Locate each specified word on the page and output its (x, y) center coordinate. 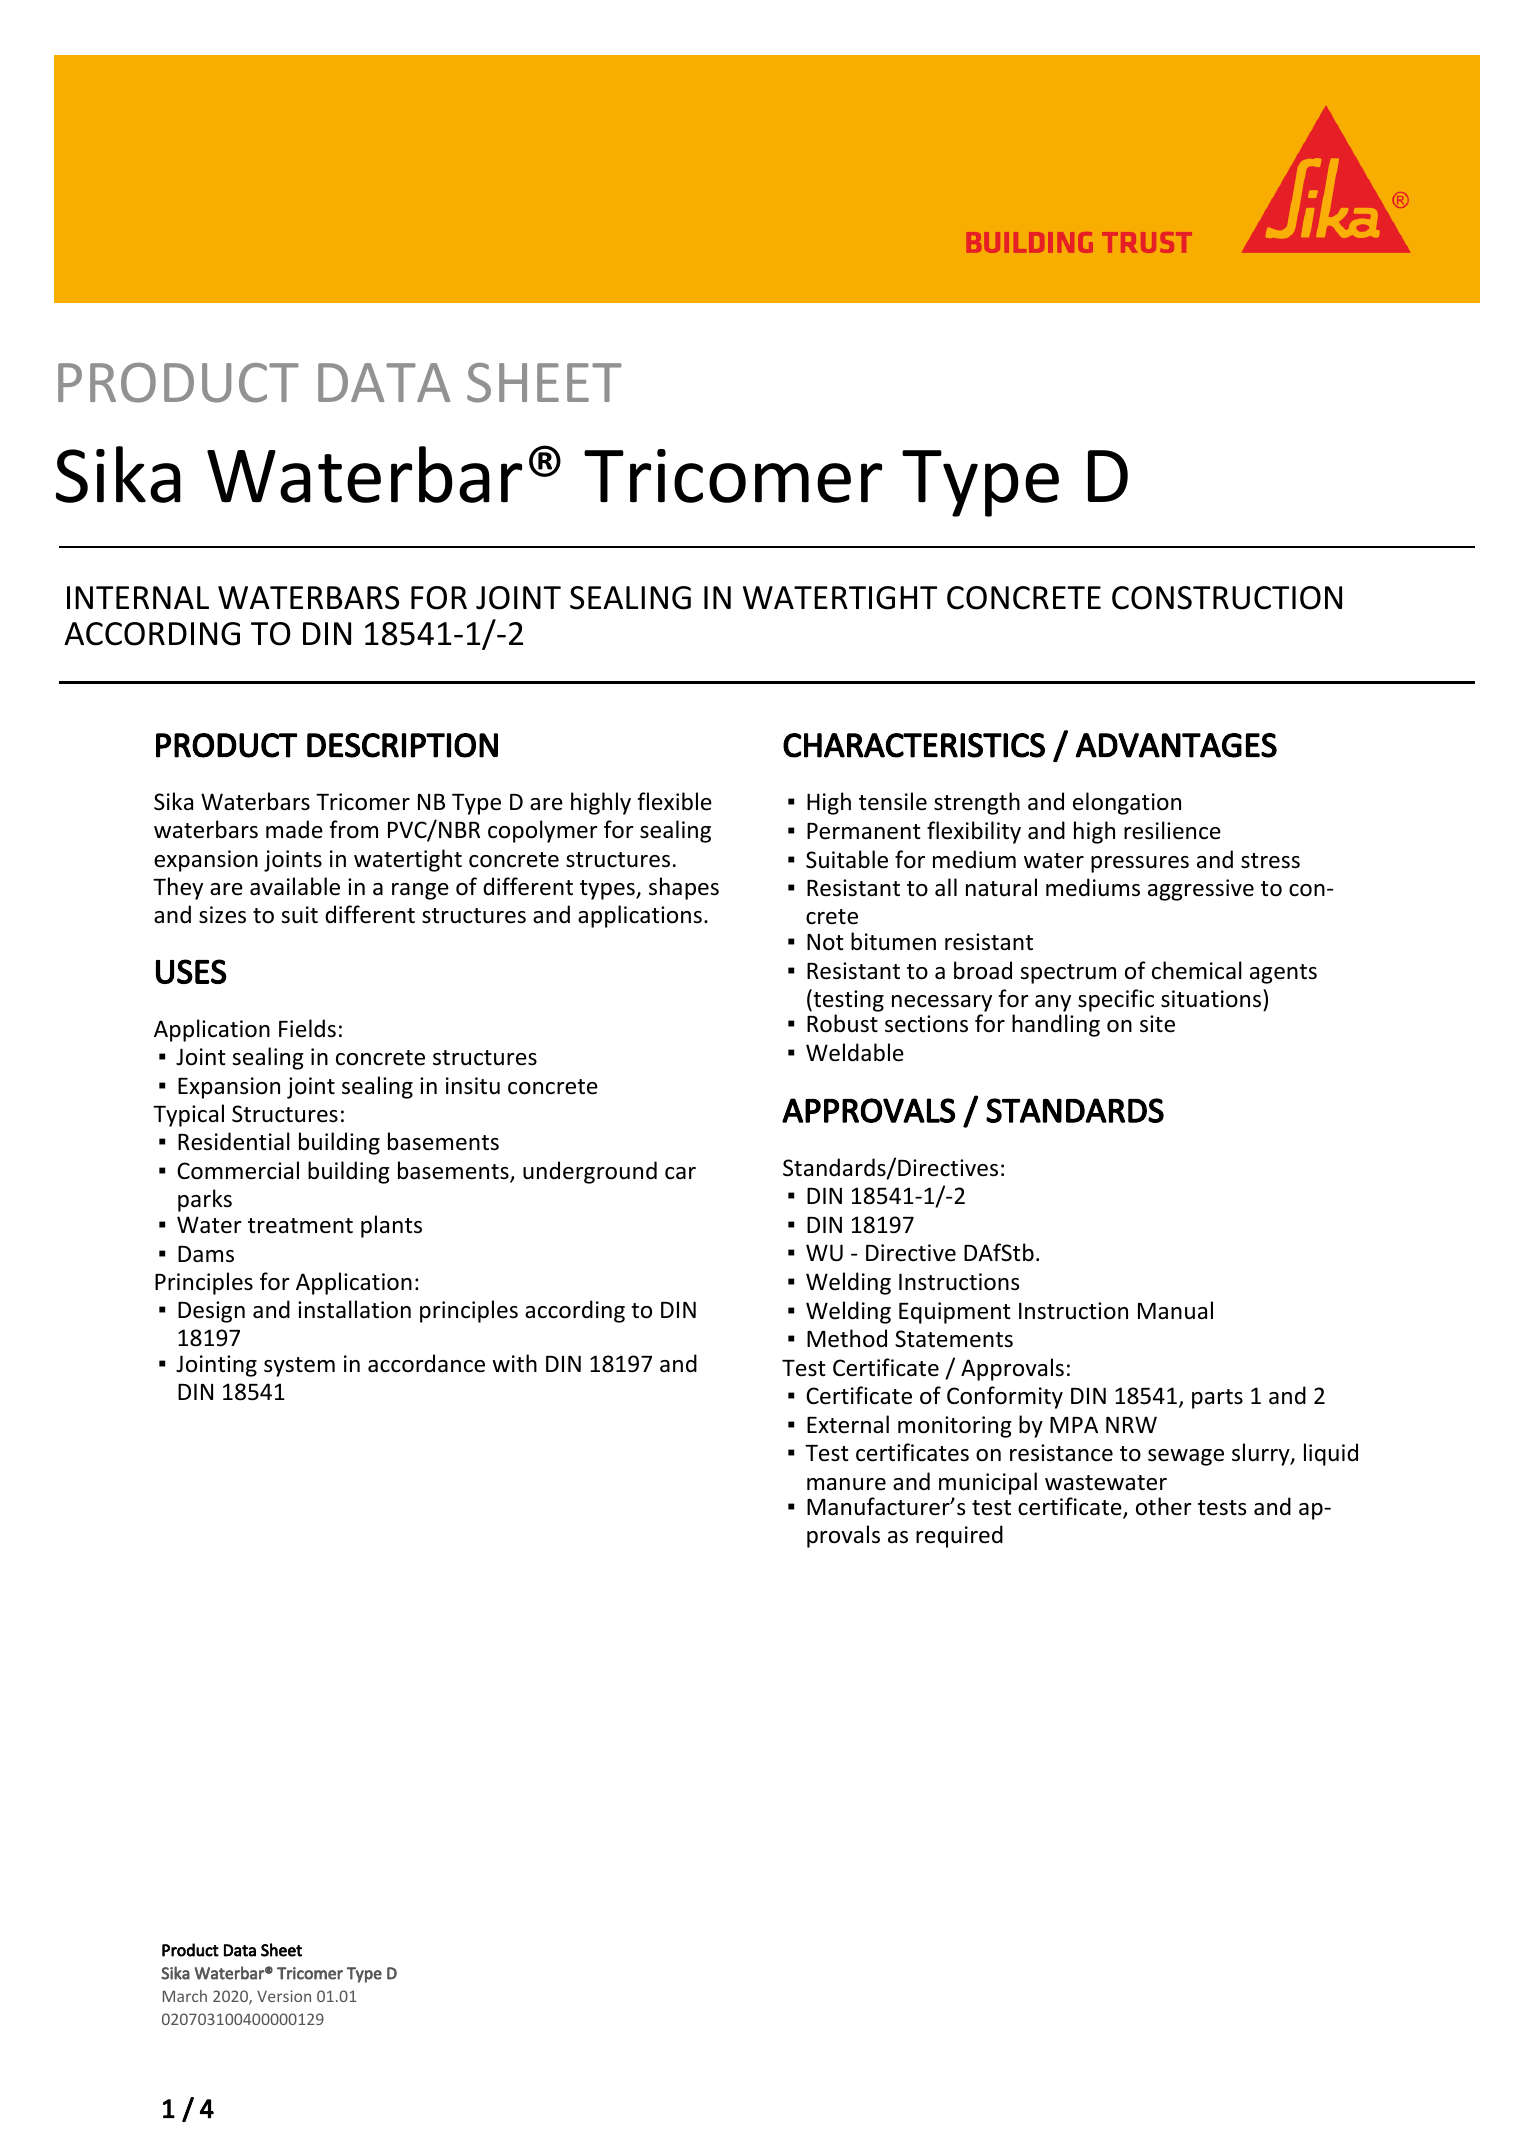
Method (847, 1338)
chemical (1197, 970)
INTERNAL (138, 597)
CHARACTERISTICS (914, 745)
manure (846, 1484)
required (959, 1536)
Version (284, 1996)
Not (825, 942)
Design (211, 1312)
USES (191, 971)
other (1164, 1506)
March (185, 1996)
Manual (1175, 1310)
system (299, 1367)
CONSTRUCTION (1227, 598)
